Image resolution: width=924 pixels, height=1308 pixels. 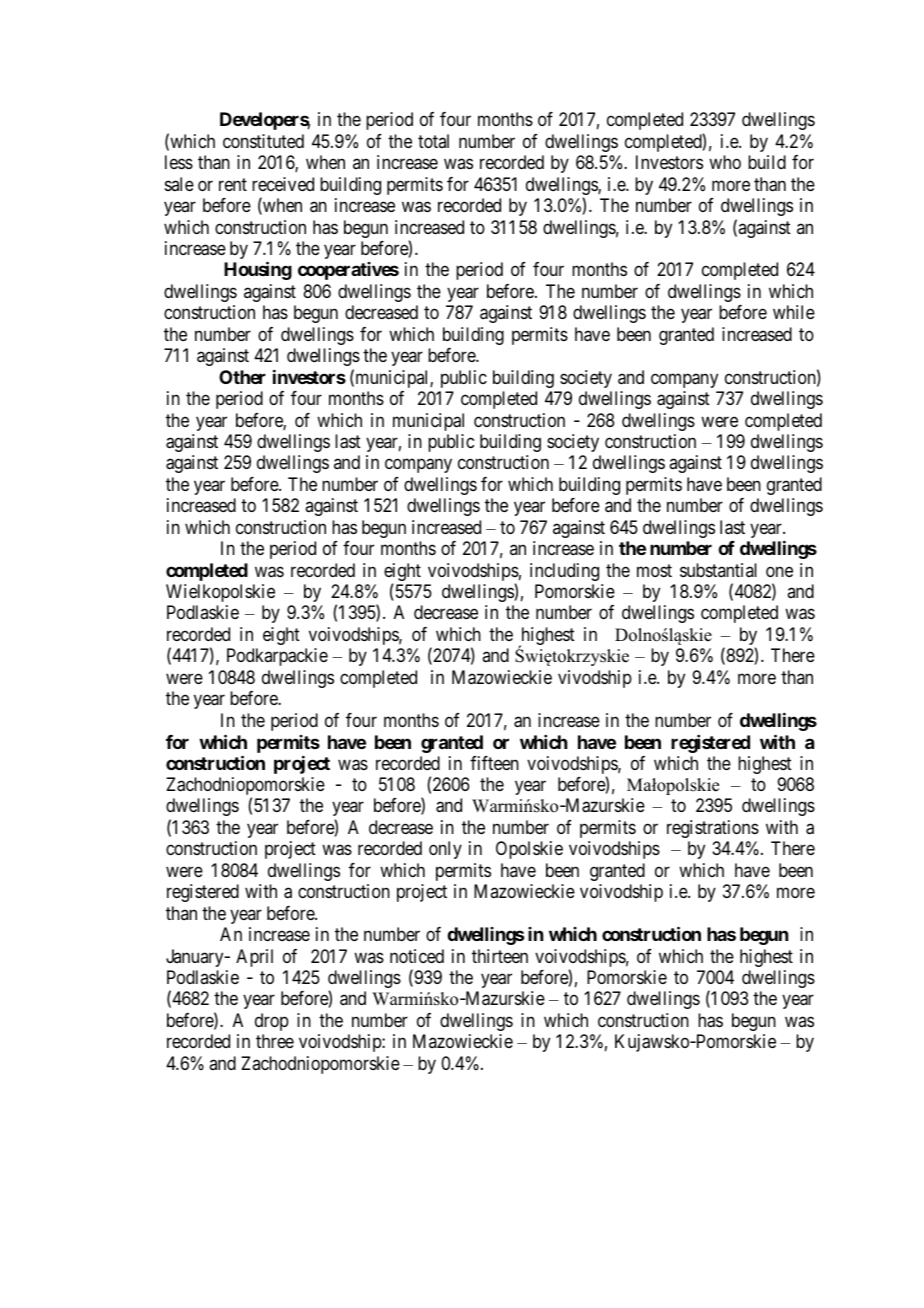 What do you see at coordinates (433, 141) in the screenshot?
I see `total` at bounding box center [433, 141].
